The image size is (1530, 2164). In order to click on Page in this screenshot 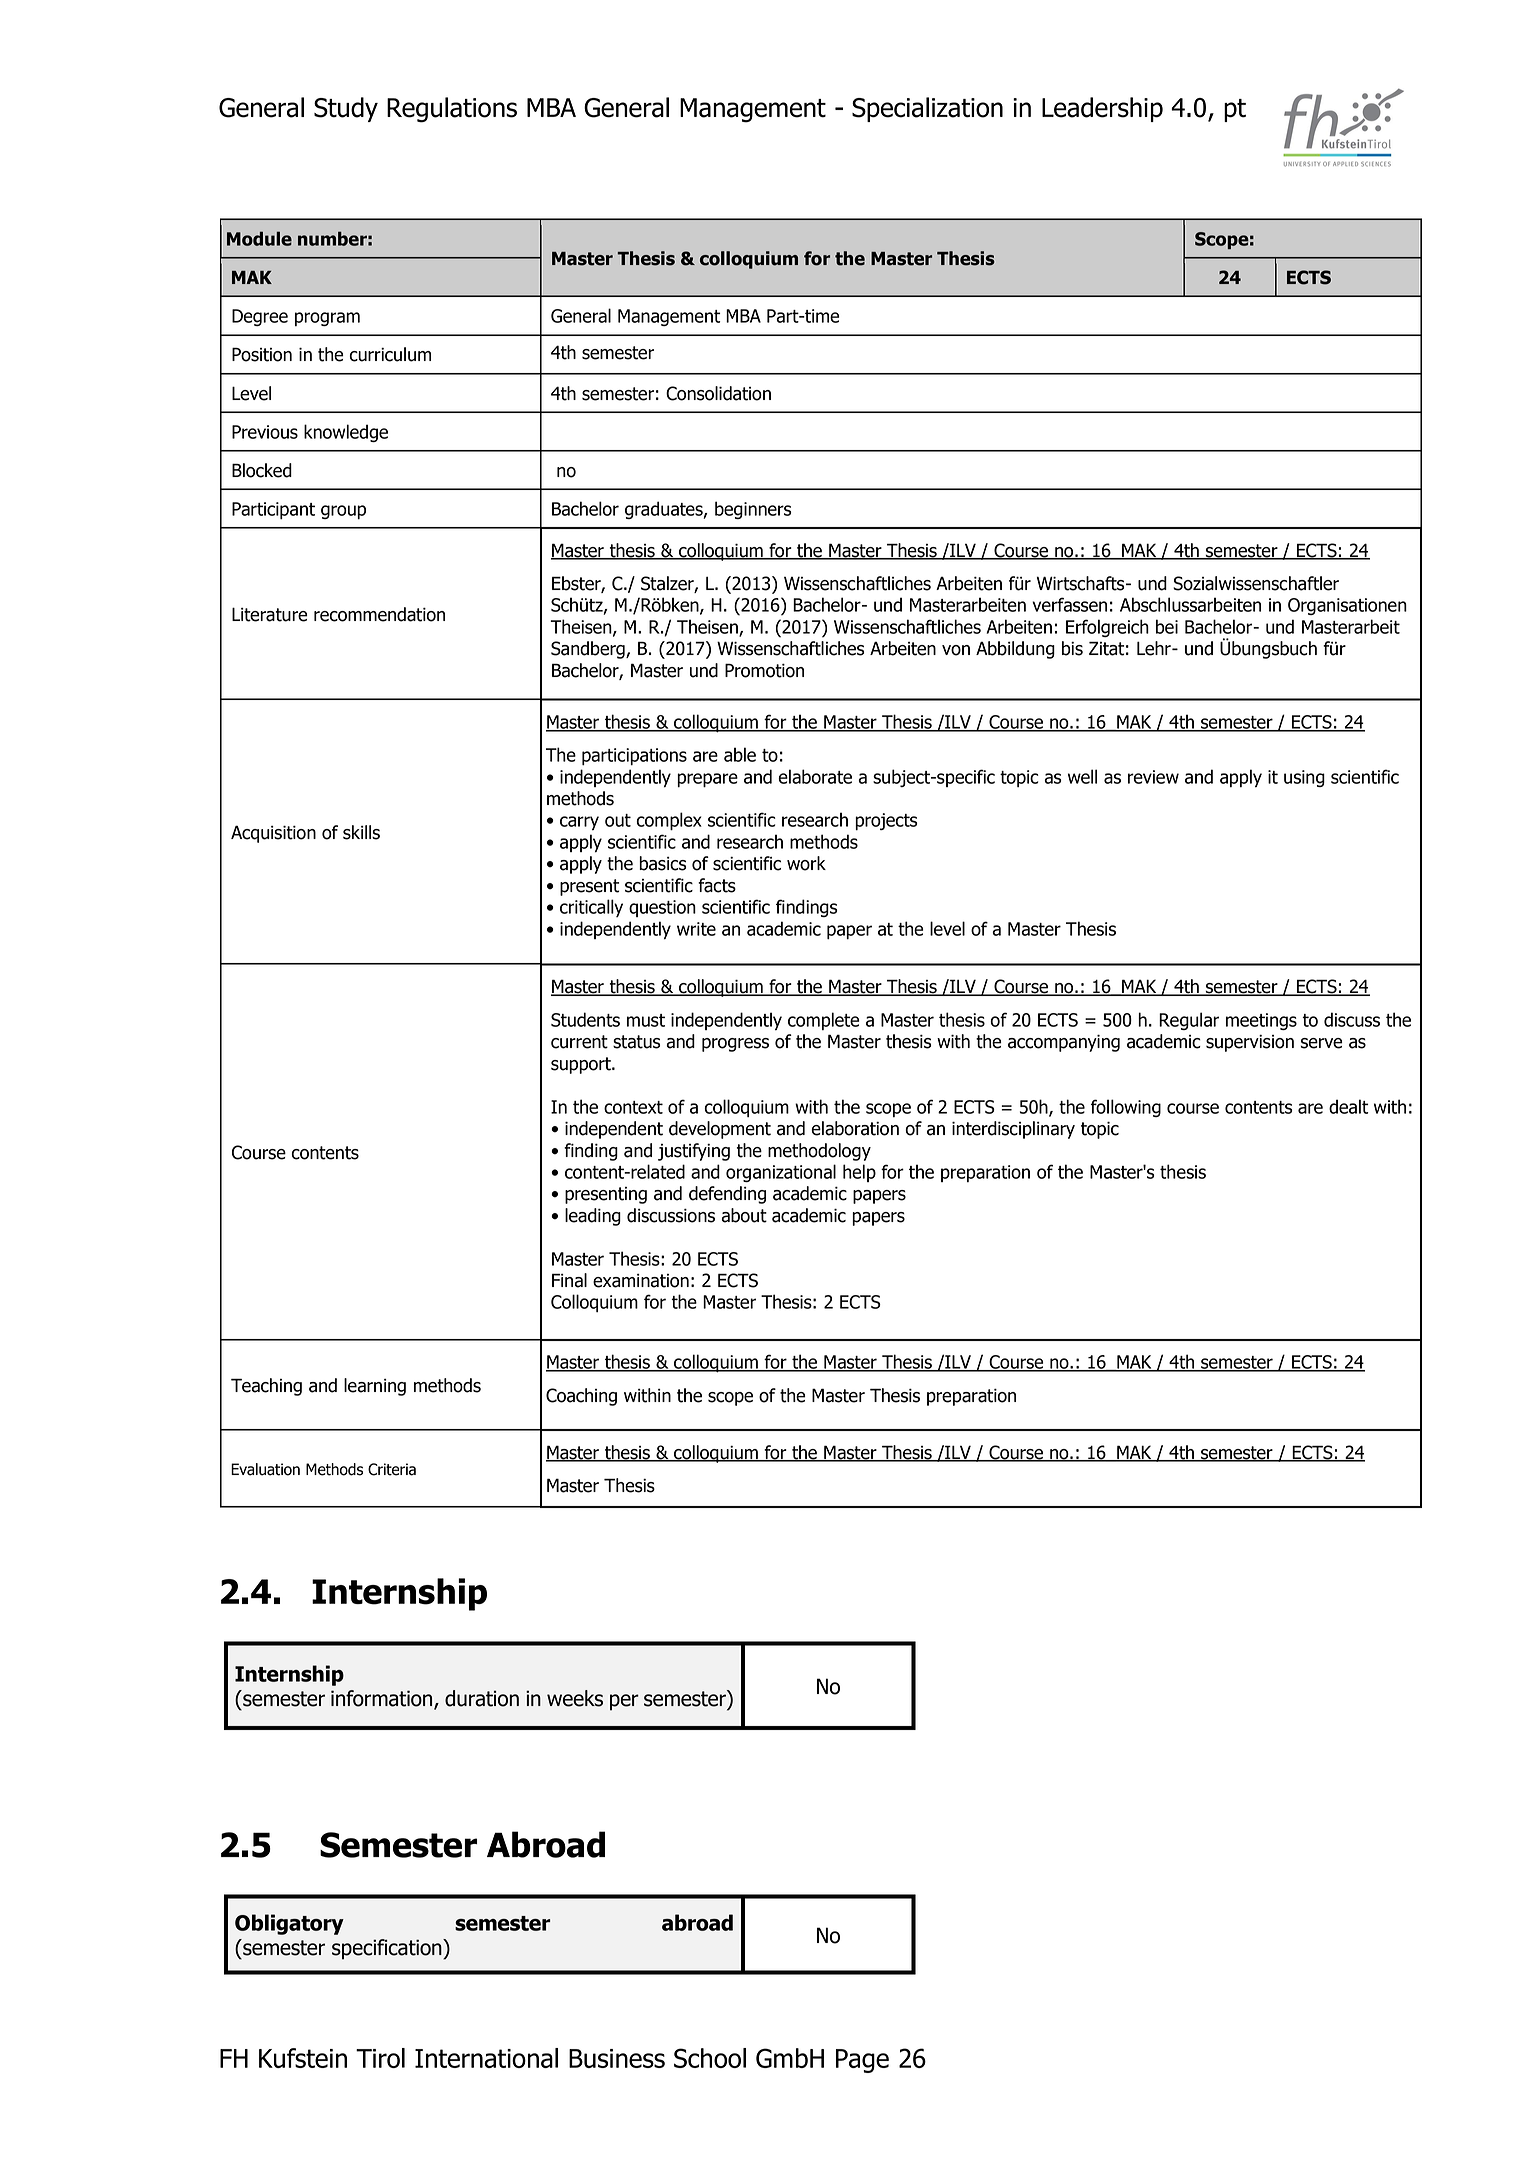, I will do `click(862, 2061)`.
